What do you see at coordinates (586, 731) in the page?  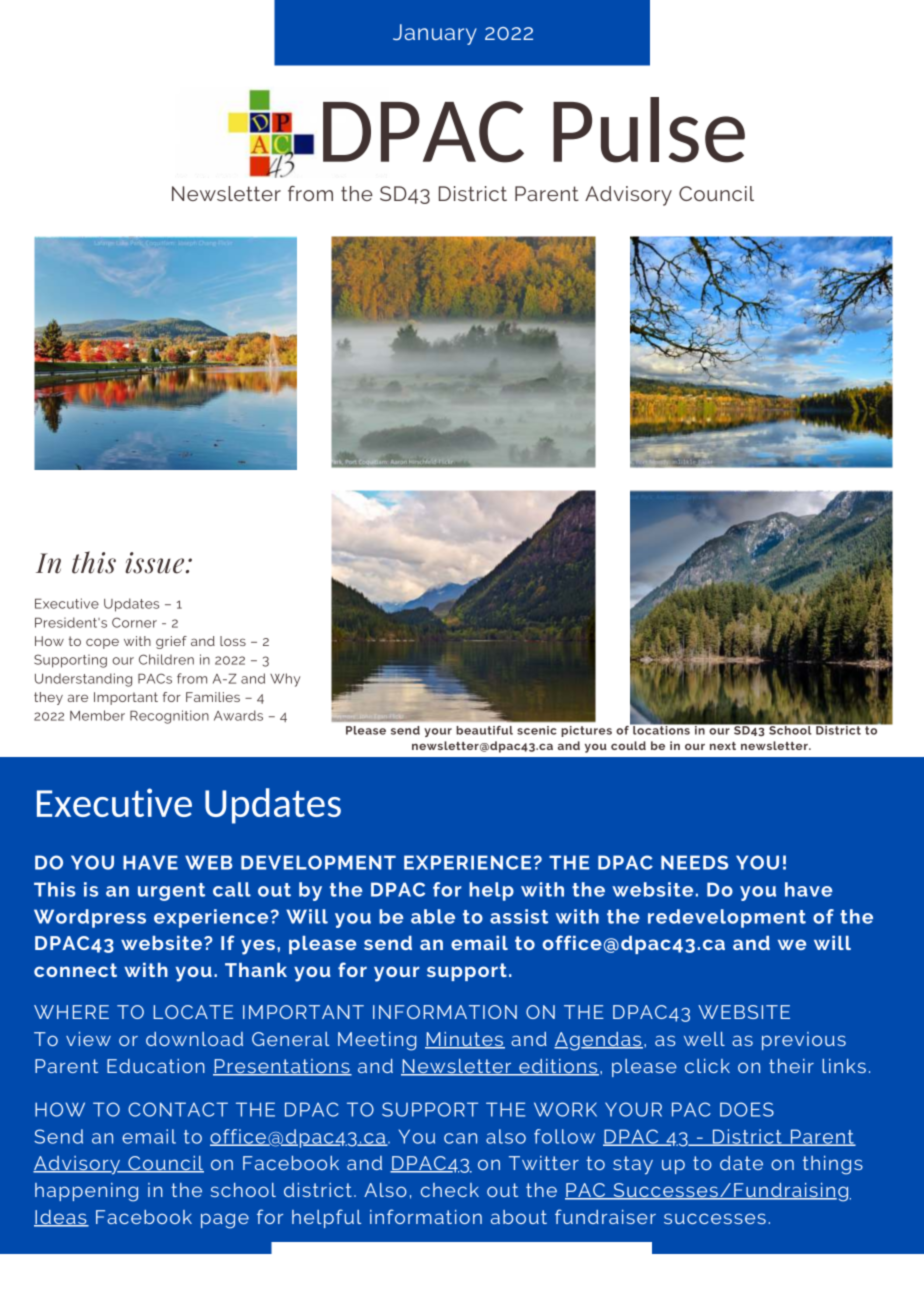 I see `pictures` at bounding box center [586, 731].
